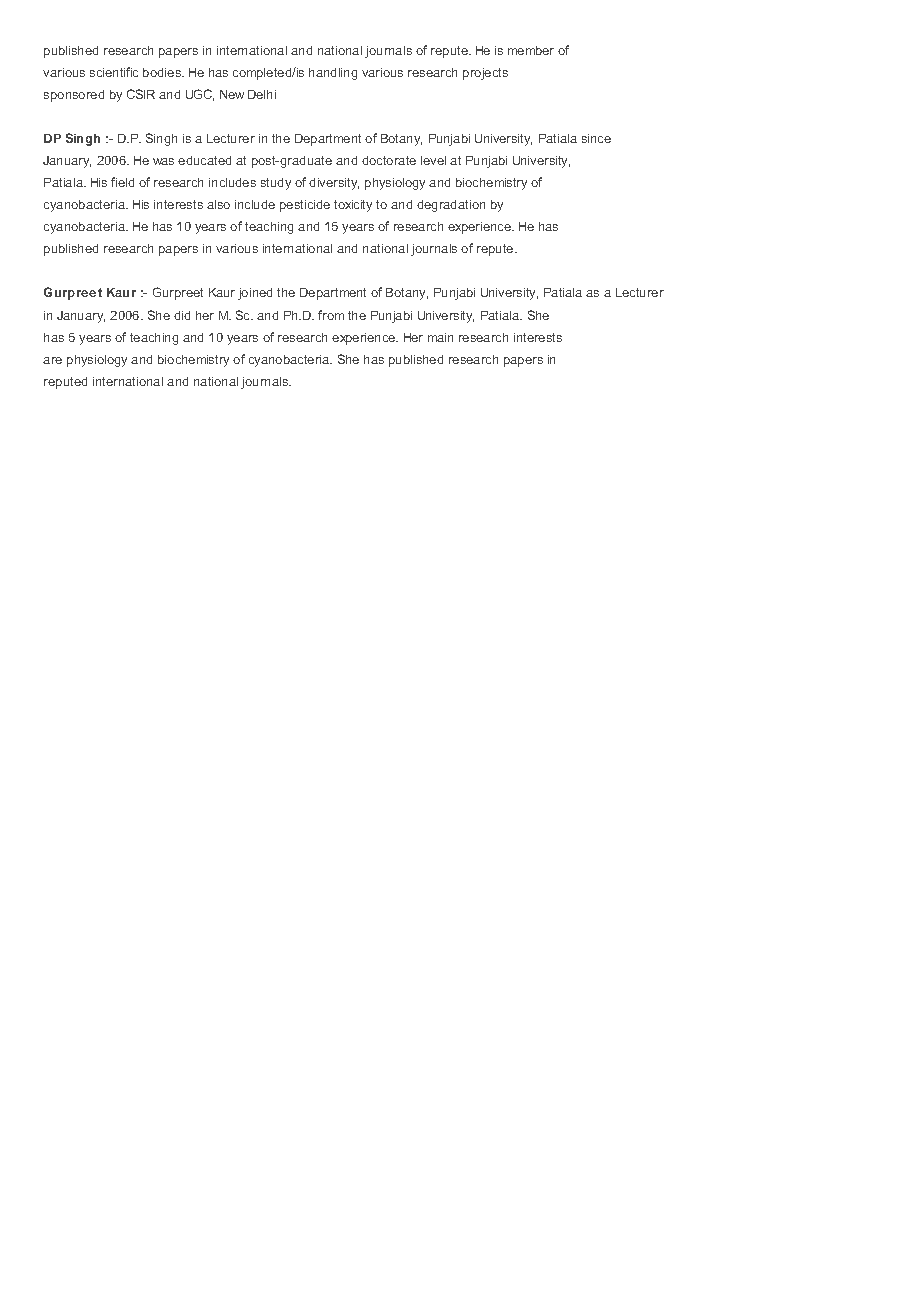  I want to click on doctorate, so click(389, 160).
